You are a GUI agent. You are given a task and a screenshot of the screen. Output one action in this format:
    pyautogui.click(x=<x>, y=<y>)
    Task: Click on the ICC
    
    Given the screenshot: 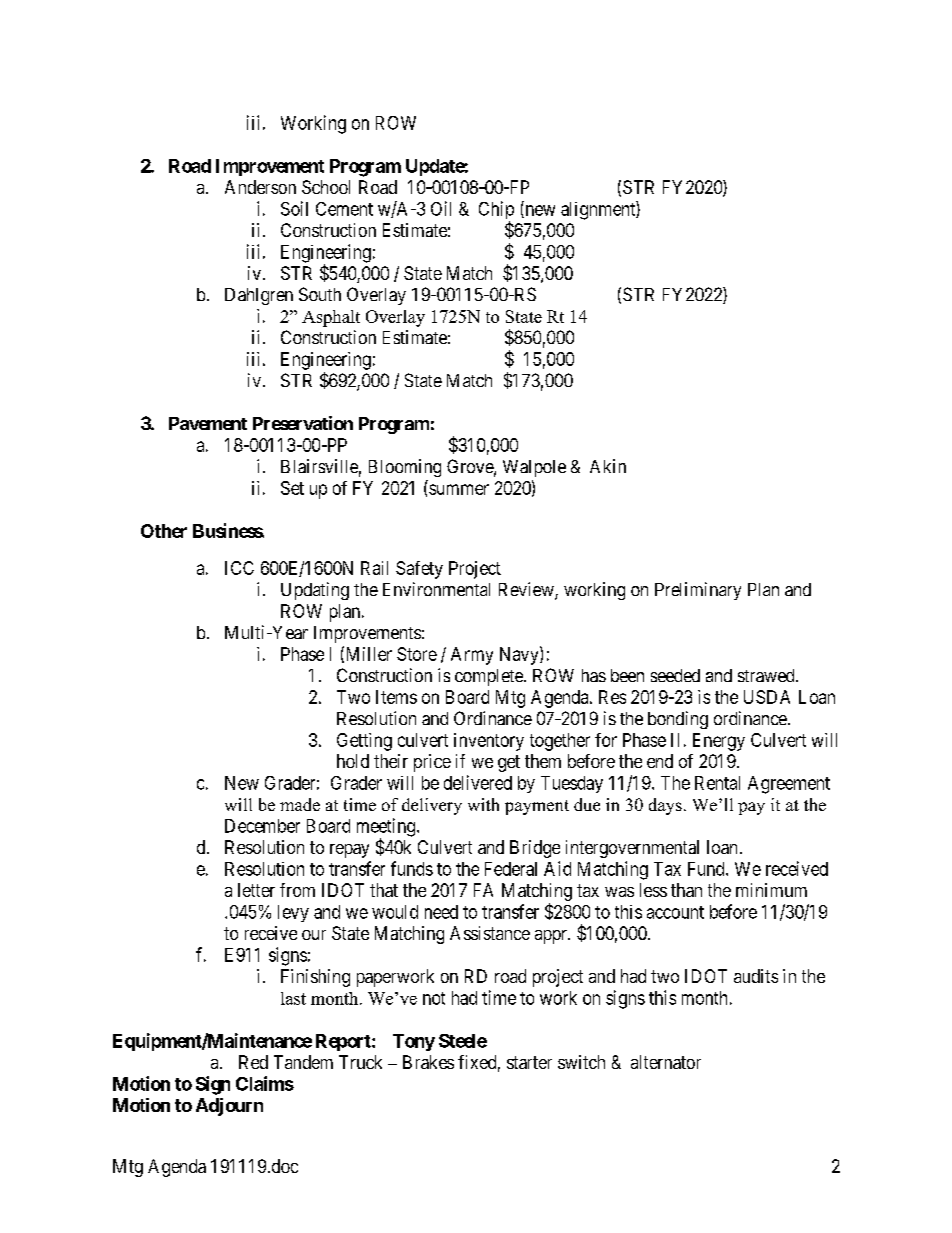 What is the action you would take?
    pyautogui.click(x=239, y=568)
